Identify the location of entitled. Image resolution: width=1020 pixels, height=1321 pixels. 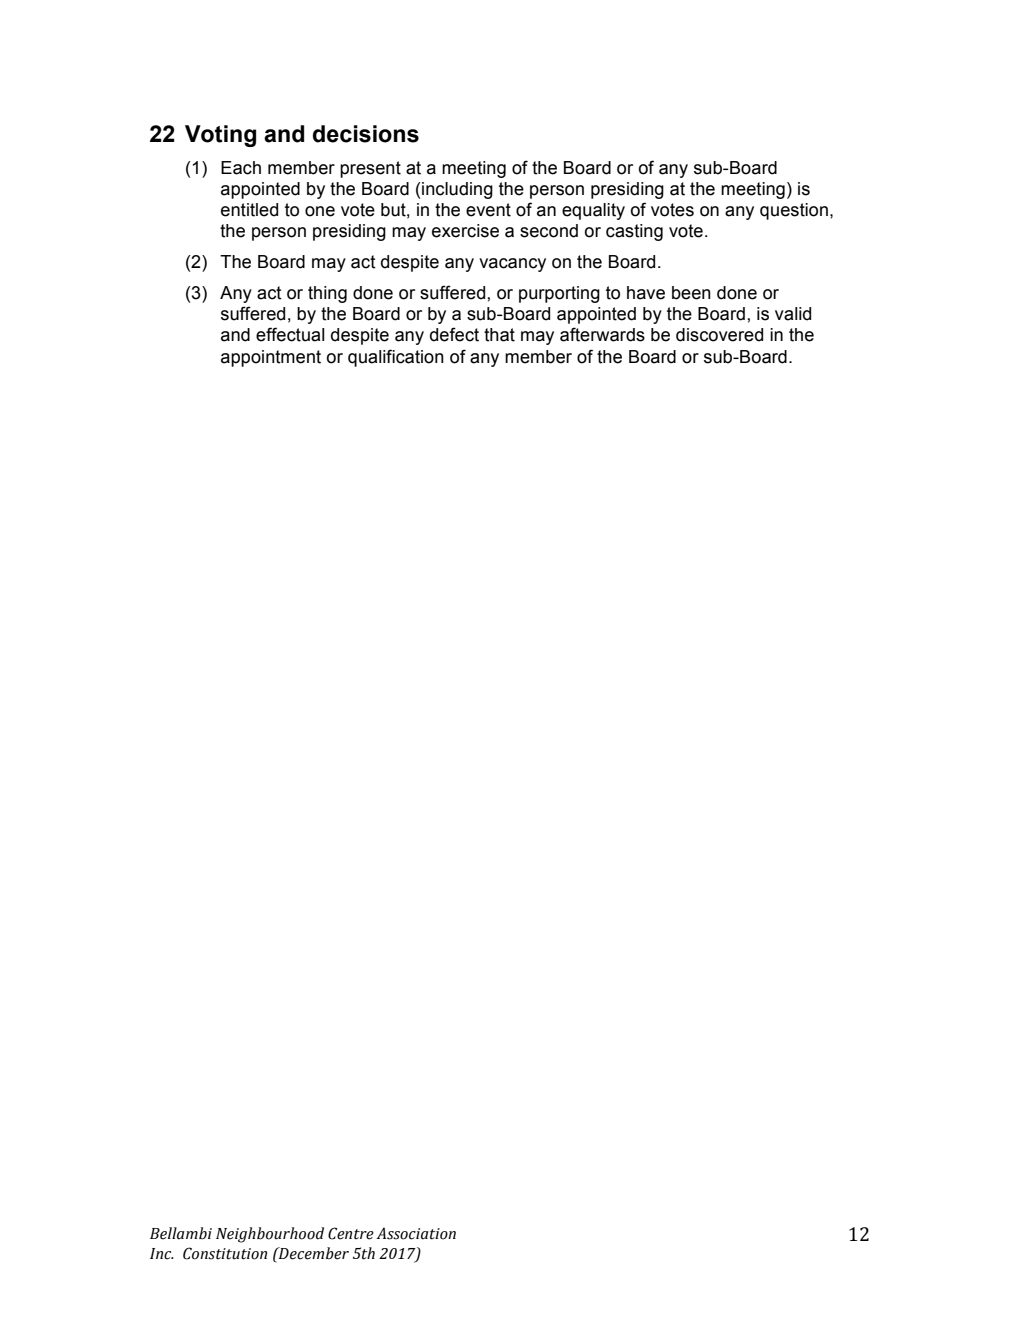
(249, 210).
